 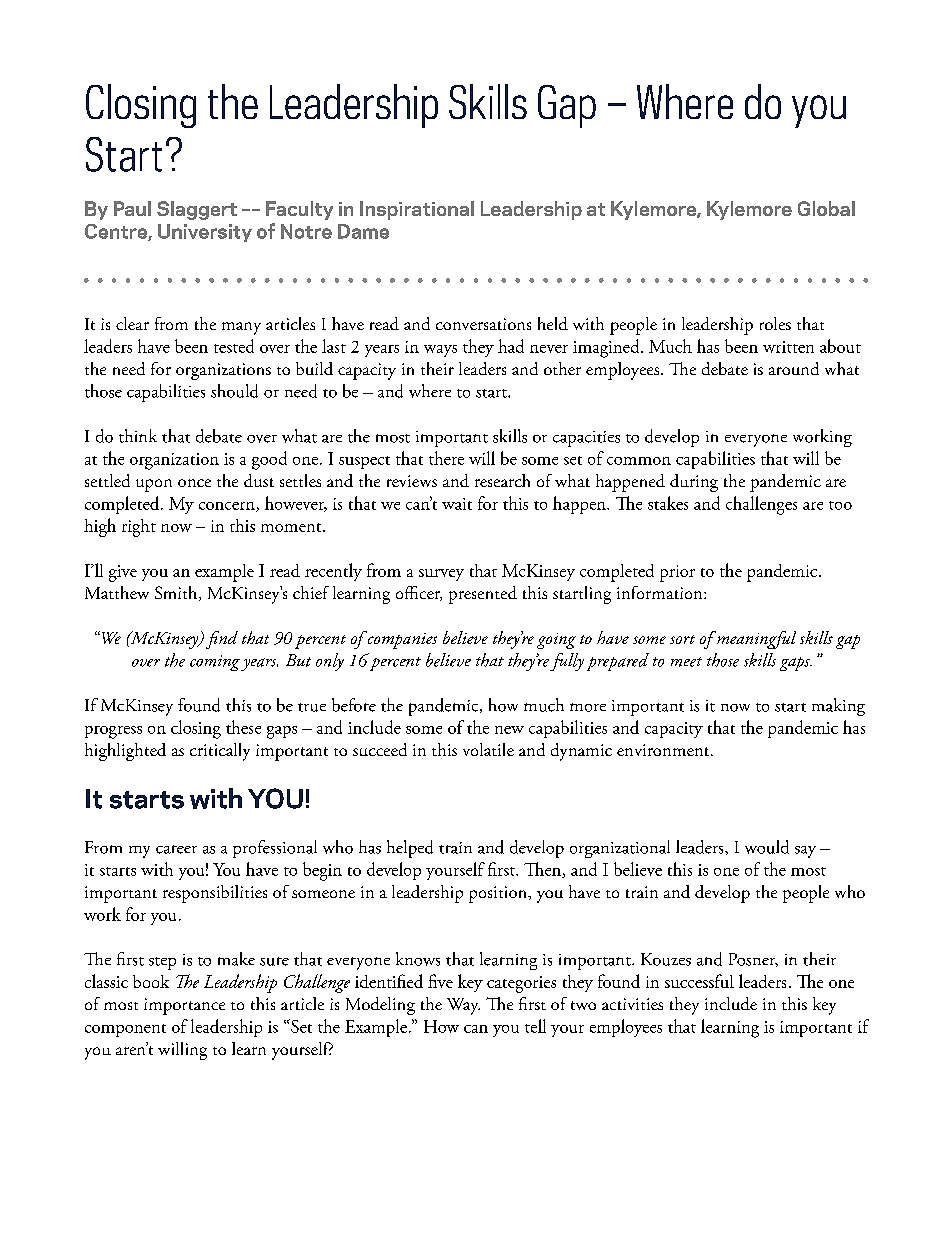 I want to click on would, so click(x=767, y=847).
